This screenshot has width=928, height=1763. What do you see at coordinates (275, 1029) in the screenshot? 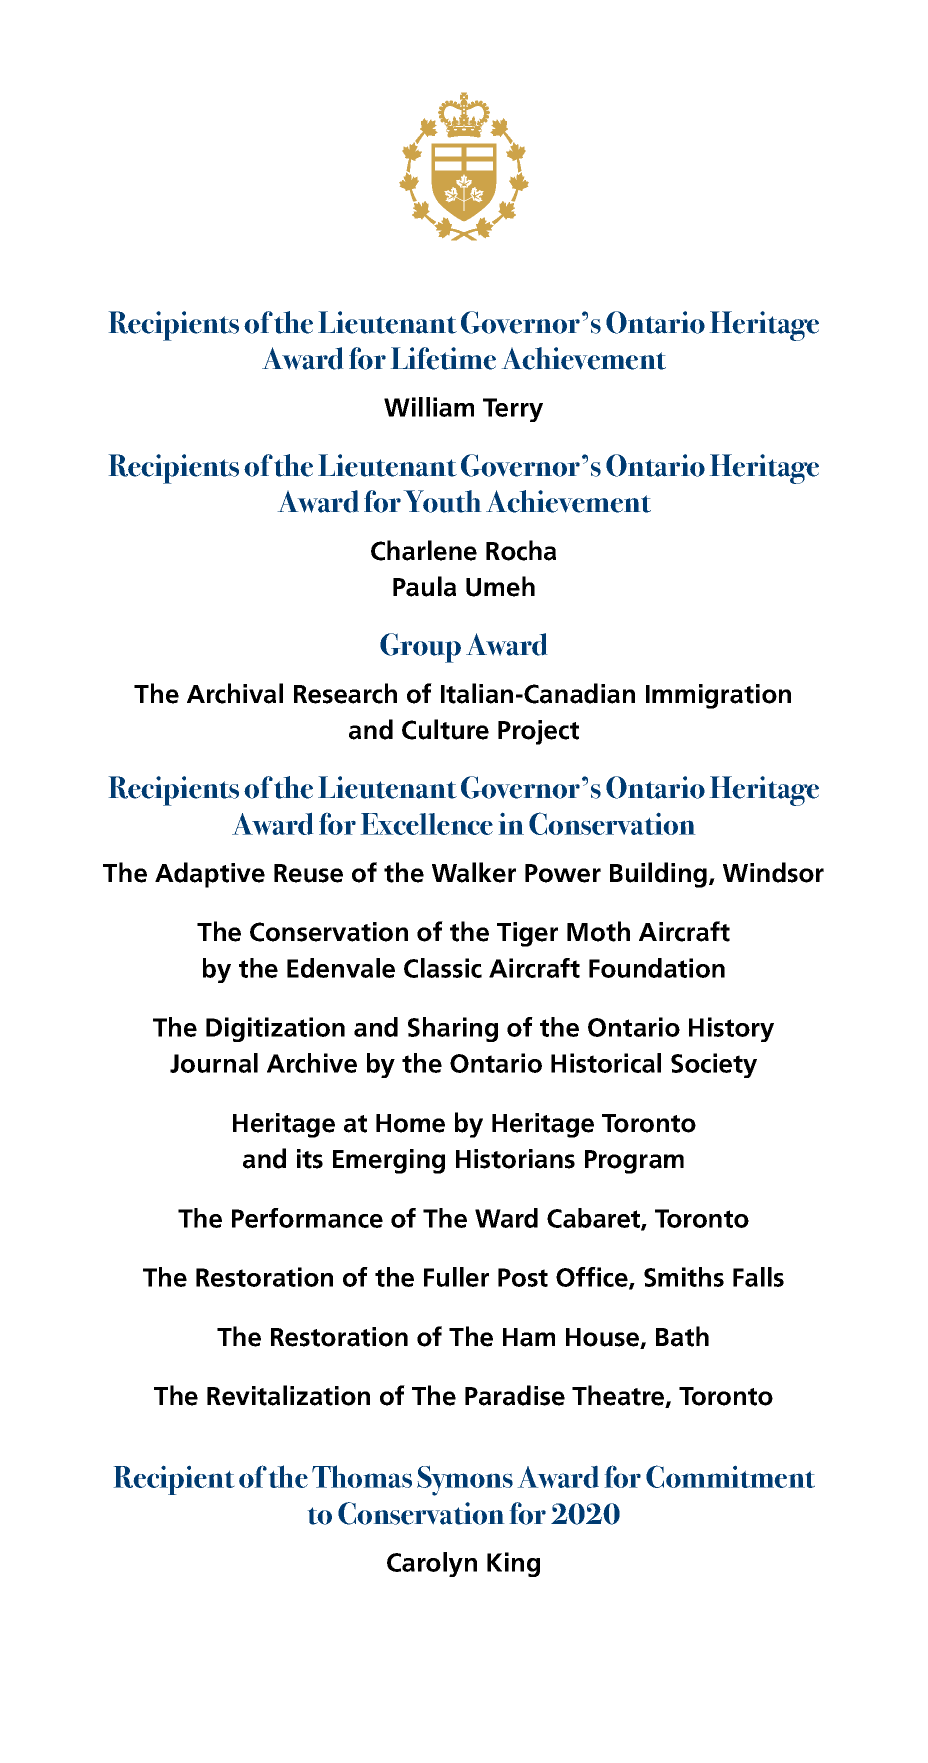
I see `Digitization` at bounding box center [275, 1029].
